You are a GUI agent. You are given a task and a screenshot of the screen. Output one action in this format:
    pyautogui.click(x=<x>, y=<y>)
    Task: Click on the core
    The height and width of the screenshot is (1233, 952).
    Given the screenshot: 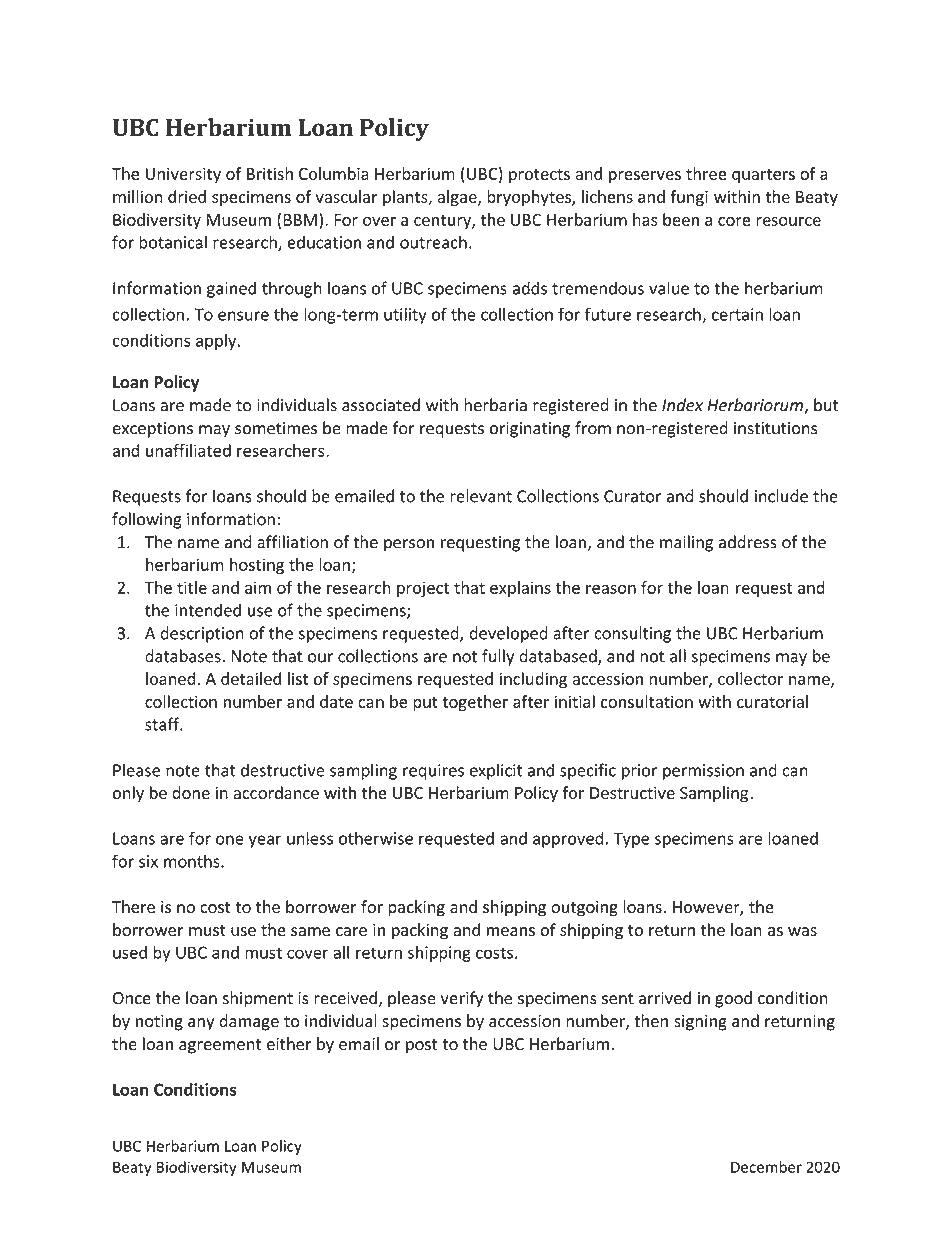 What is the action you would take?
    pyautogui.click(x=734, y=221)
